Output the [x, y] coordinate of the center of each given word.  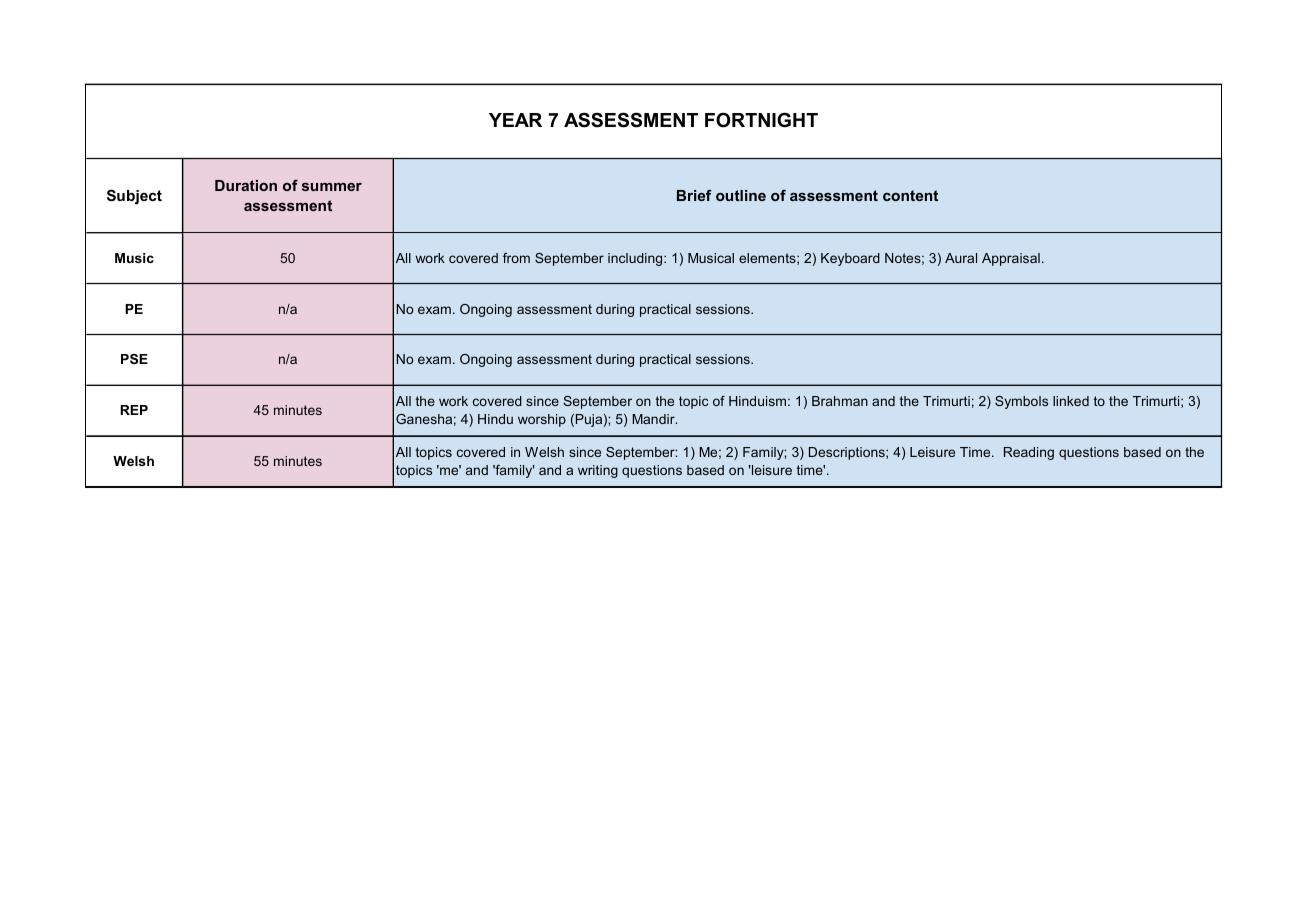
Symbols [1021, 402]
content [910, 195]
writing [598, 471]
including [636, 259]
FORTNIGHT [761, 120]
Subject [134, 197]
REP [134, 410]
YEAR [515, 120]
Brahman [840, 401]
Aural [961, 258]
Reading [1029, 453]
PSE [134, 359]
